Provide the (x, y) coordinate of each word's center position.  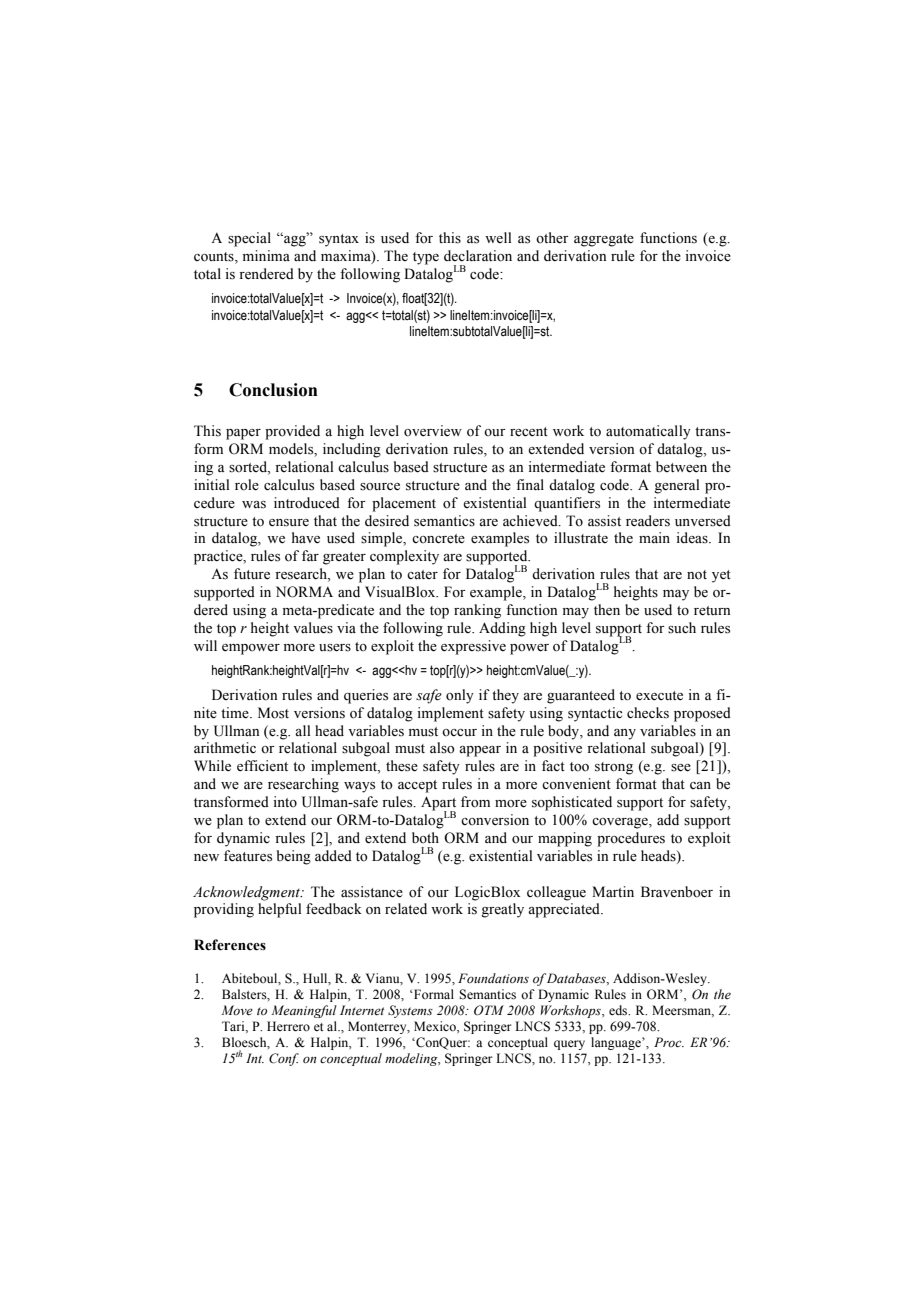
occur (459, 732)
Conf (284, 1059)
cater (422, 574)
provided (292, 432)
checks (648, 713)
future (252, 574)
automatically (648, 432)
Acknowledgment (248, 893)
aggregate (604, 240)
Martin (613, 891)
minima (266, 255)
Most (273, 713)
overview (433, 431)
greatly (502, 910)
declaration (478, 256)
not (697, 575)
